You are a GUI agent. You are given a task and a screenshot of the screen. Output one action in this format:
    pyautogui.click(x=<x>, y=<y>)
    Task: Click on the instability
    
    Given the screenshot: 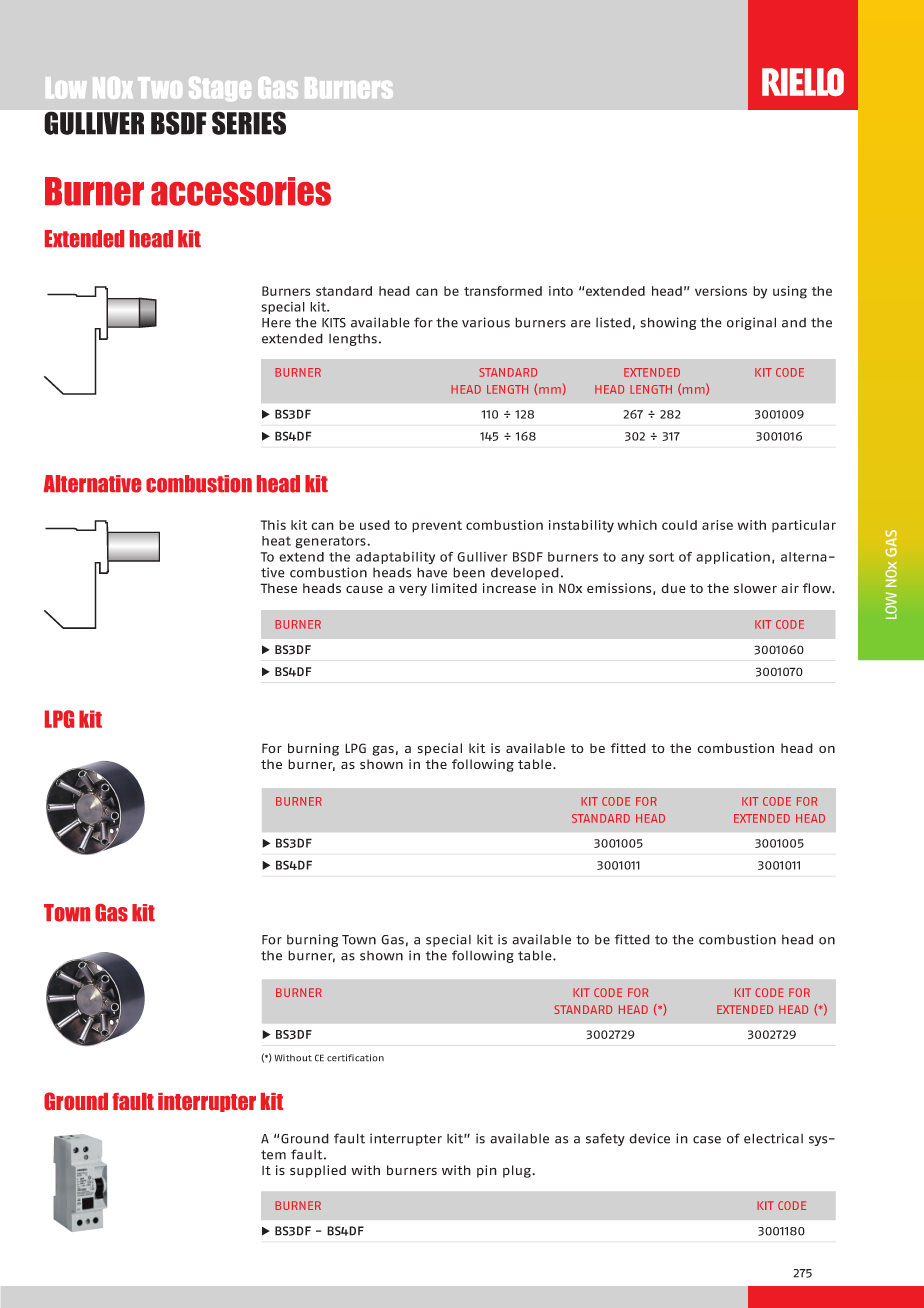 What is the action you would take?
    pyautogui.click(x=581, y=526)
